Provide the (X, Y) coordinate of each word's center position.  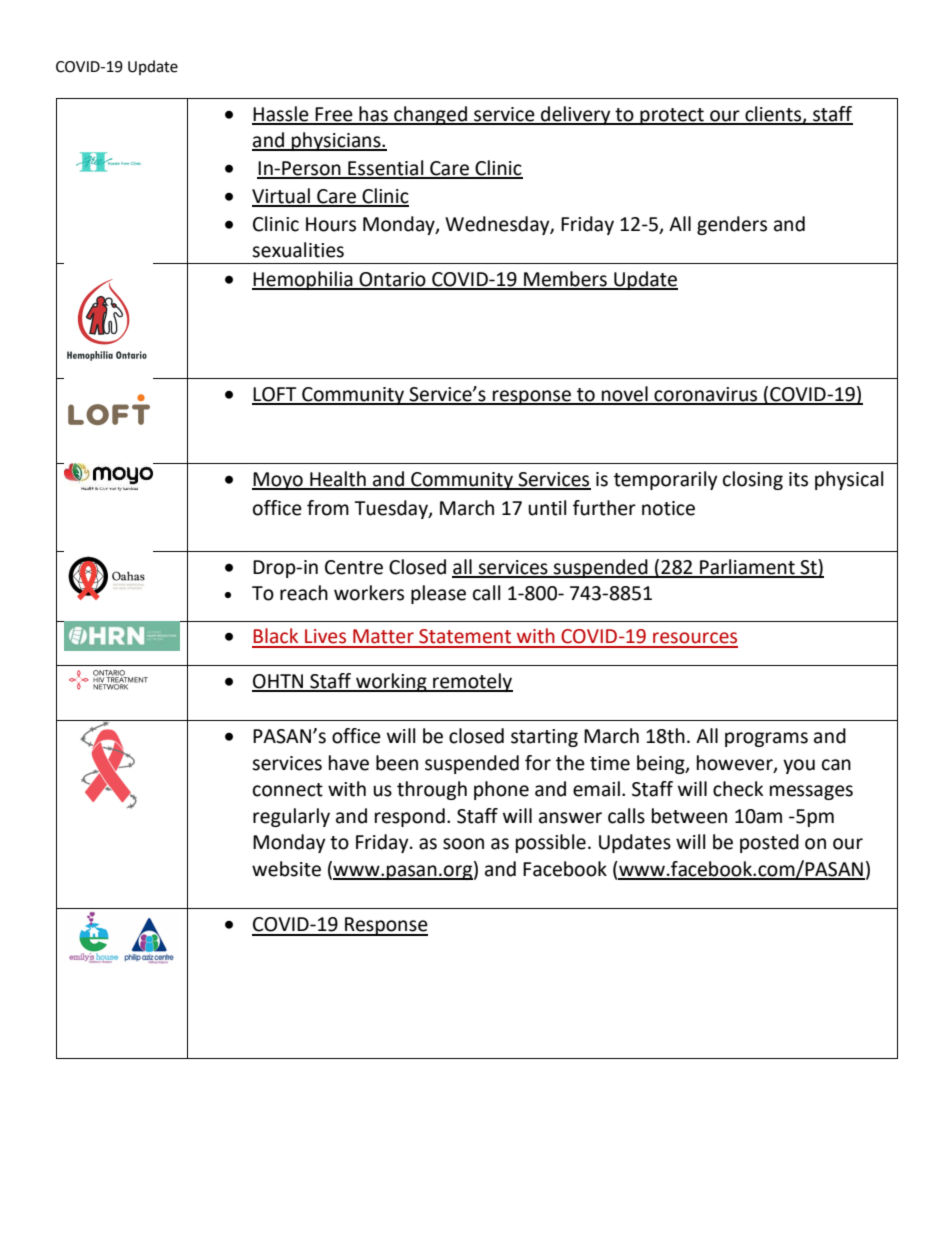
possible (551, 843)
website (286, 869)
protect (672, 116)
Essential (386, 169)
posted (769, 843)
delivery (576, 115)
